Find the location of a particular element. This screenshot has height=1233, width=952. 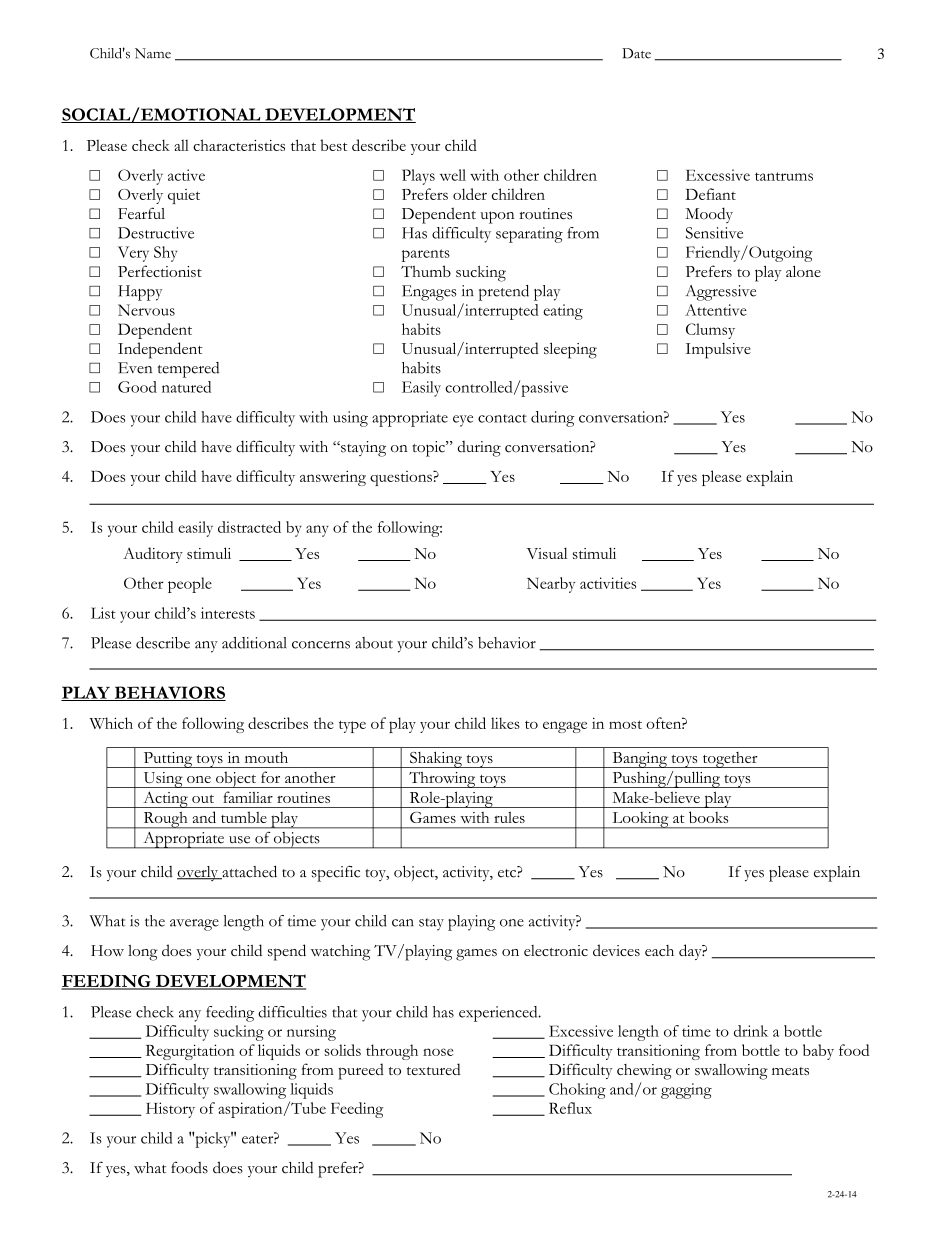

well is located at coordinates (453, 175).
